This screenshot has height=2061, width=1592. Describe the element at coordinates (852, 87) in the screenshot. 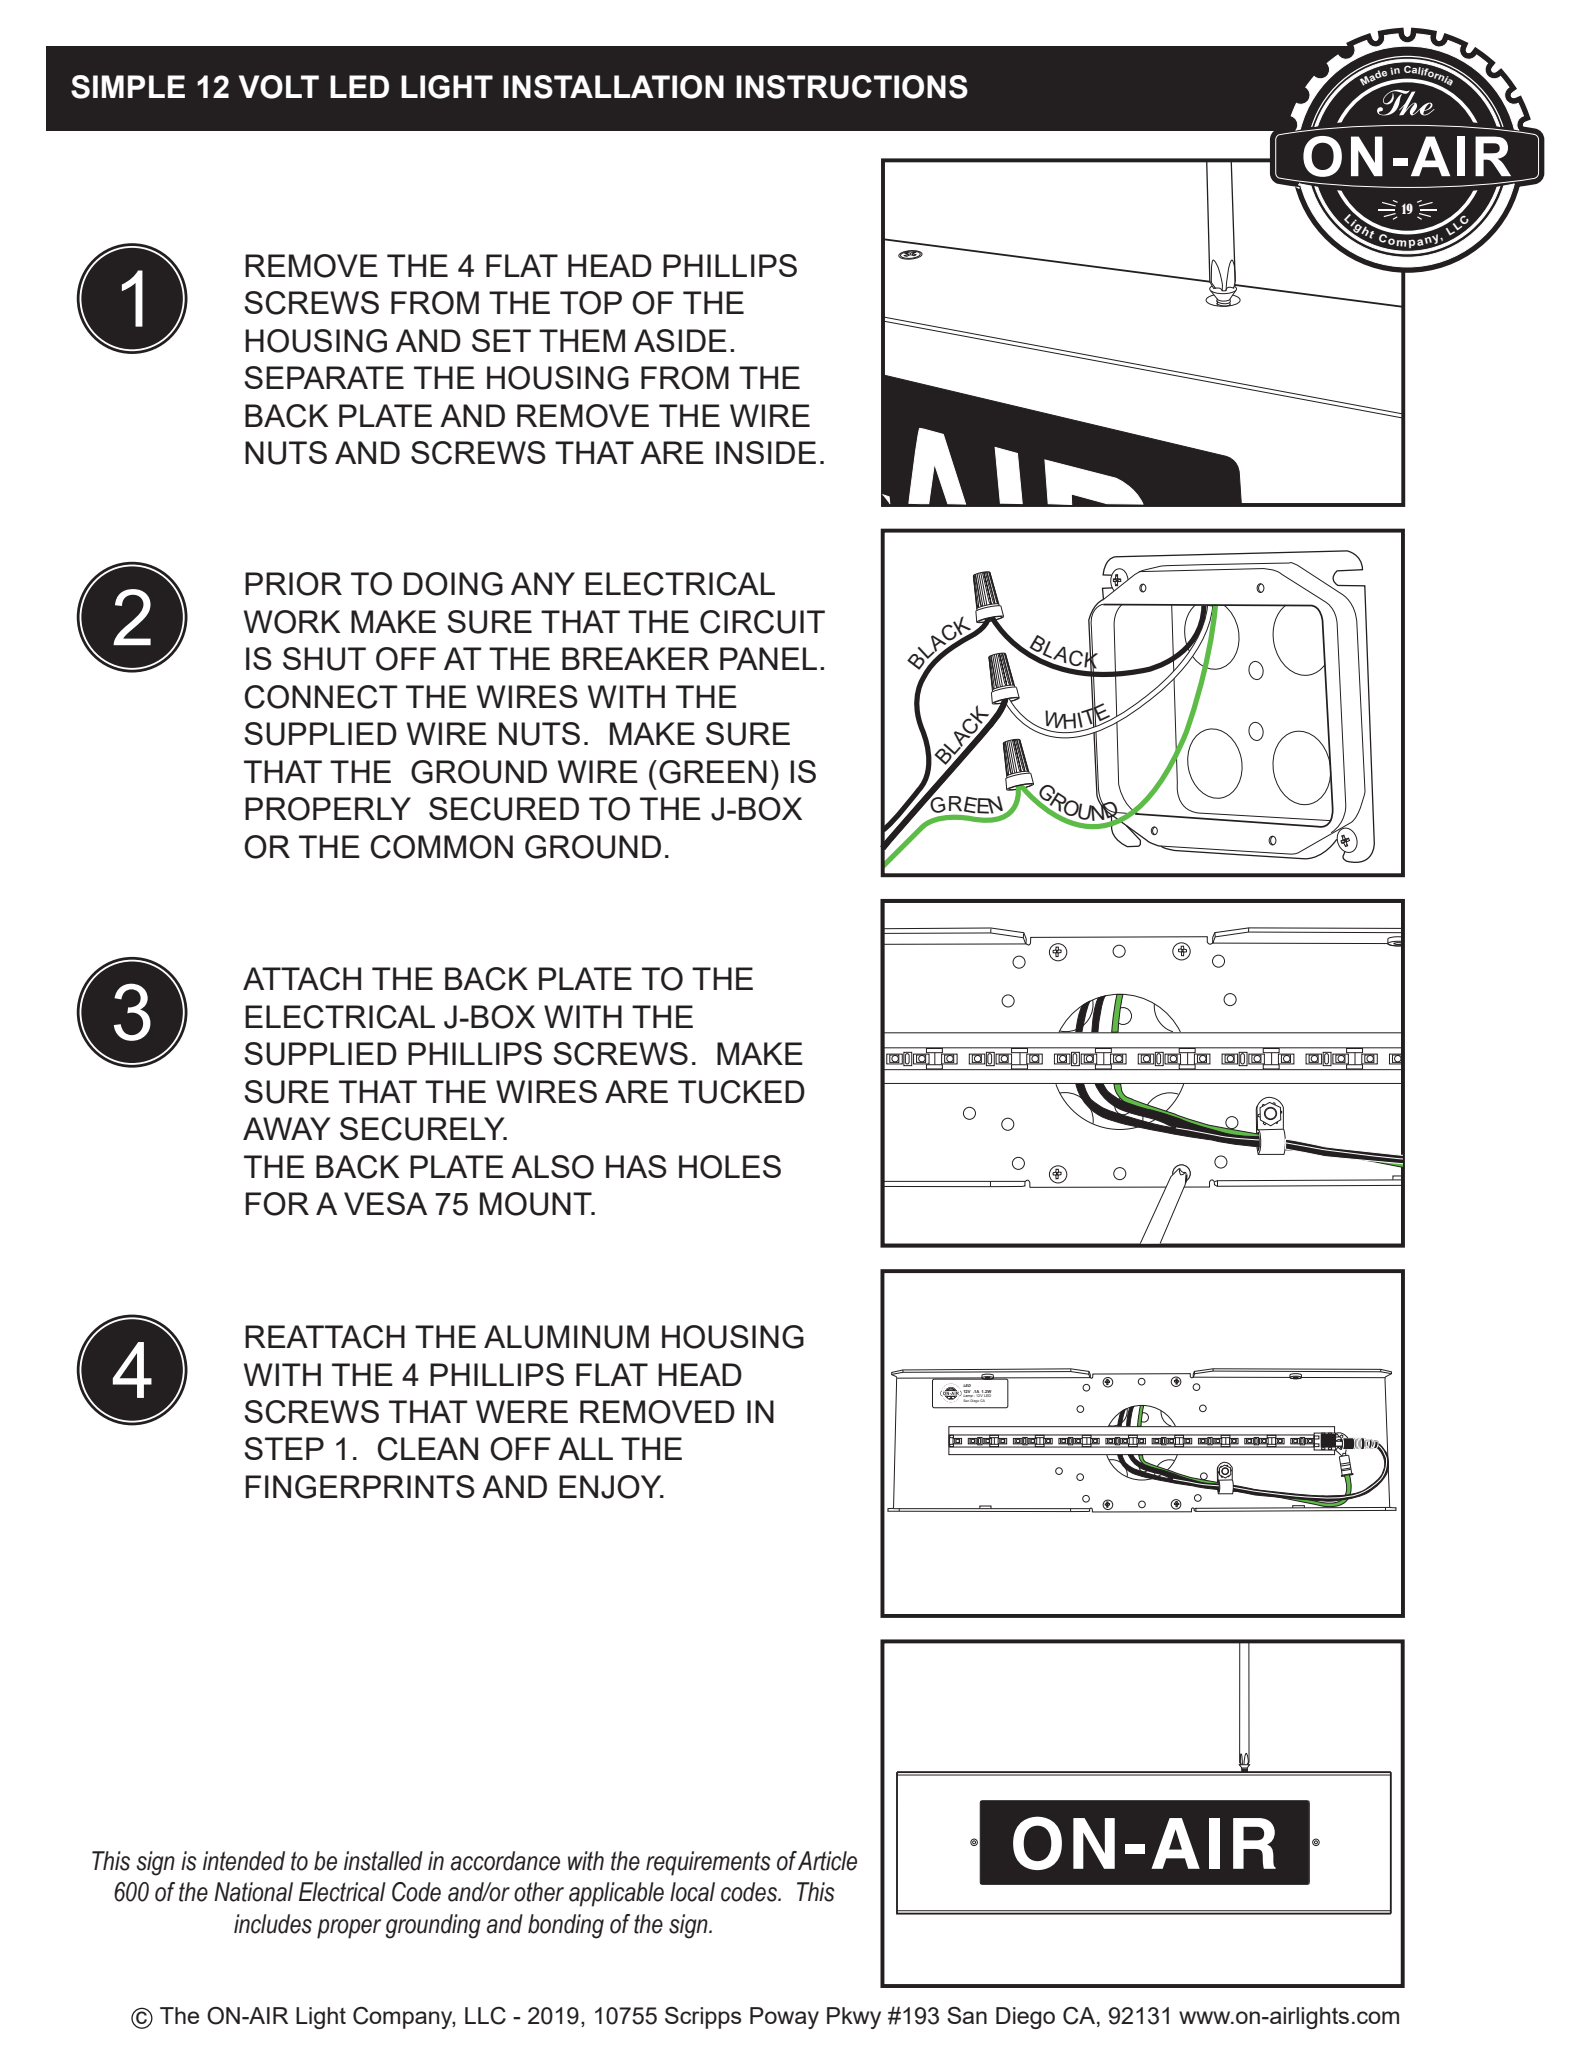

I see `INSTRUCTIONS` at that location.
